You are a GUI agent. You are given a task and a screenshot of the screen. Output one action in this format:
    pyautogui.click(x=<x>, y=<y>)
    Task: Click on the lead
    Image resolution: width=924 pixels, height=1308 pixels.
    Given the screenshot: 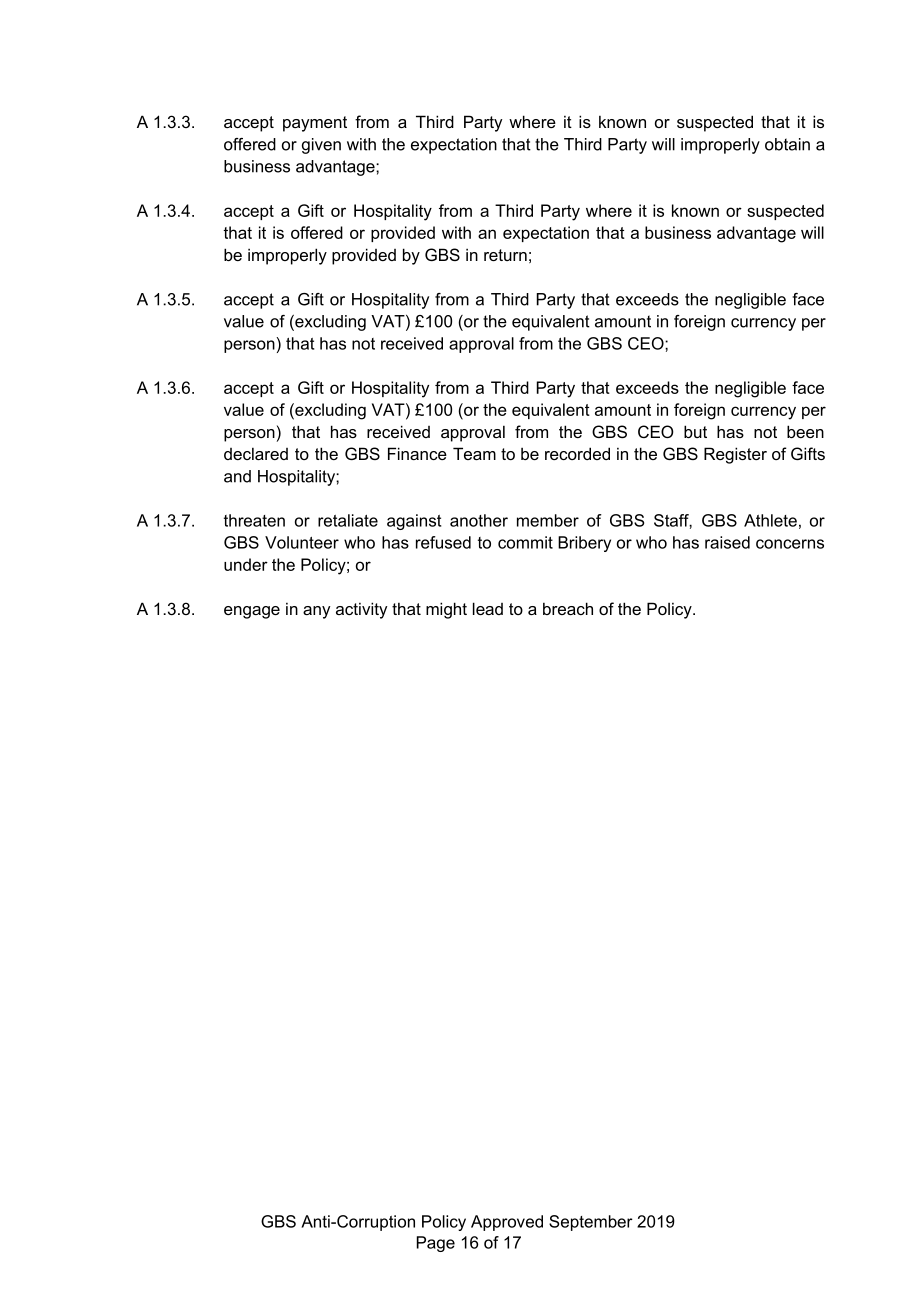 What is the action you would take?
    pyautogui.click(x=488, y=608)
